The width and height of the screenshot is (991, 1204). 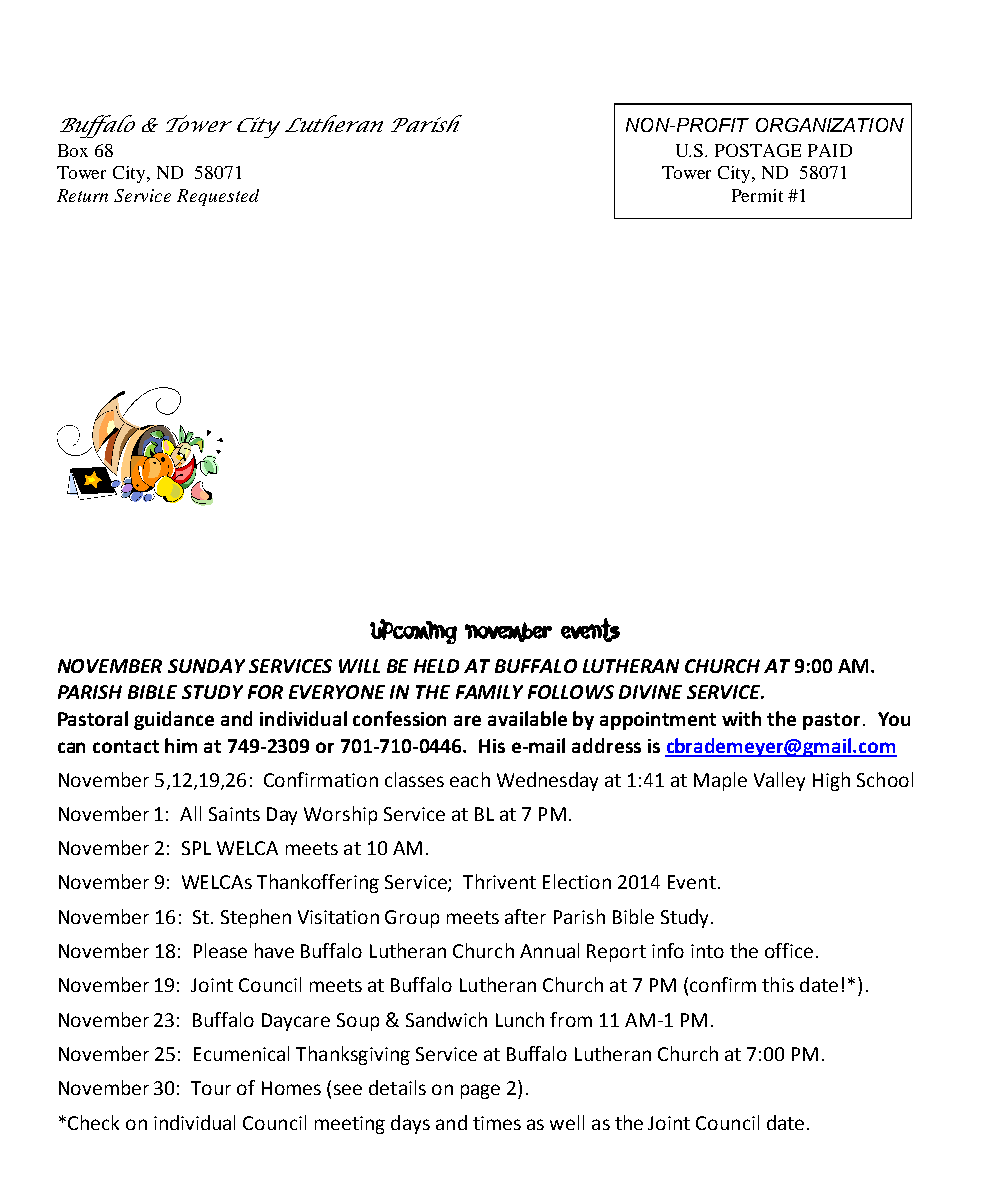 What do you see at coordinates (779, 781) in the screenshot?
I see `Valley` at bounding box center [779, 781].
